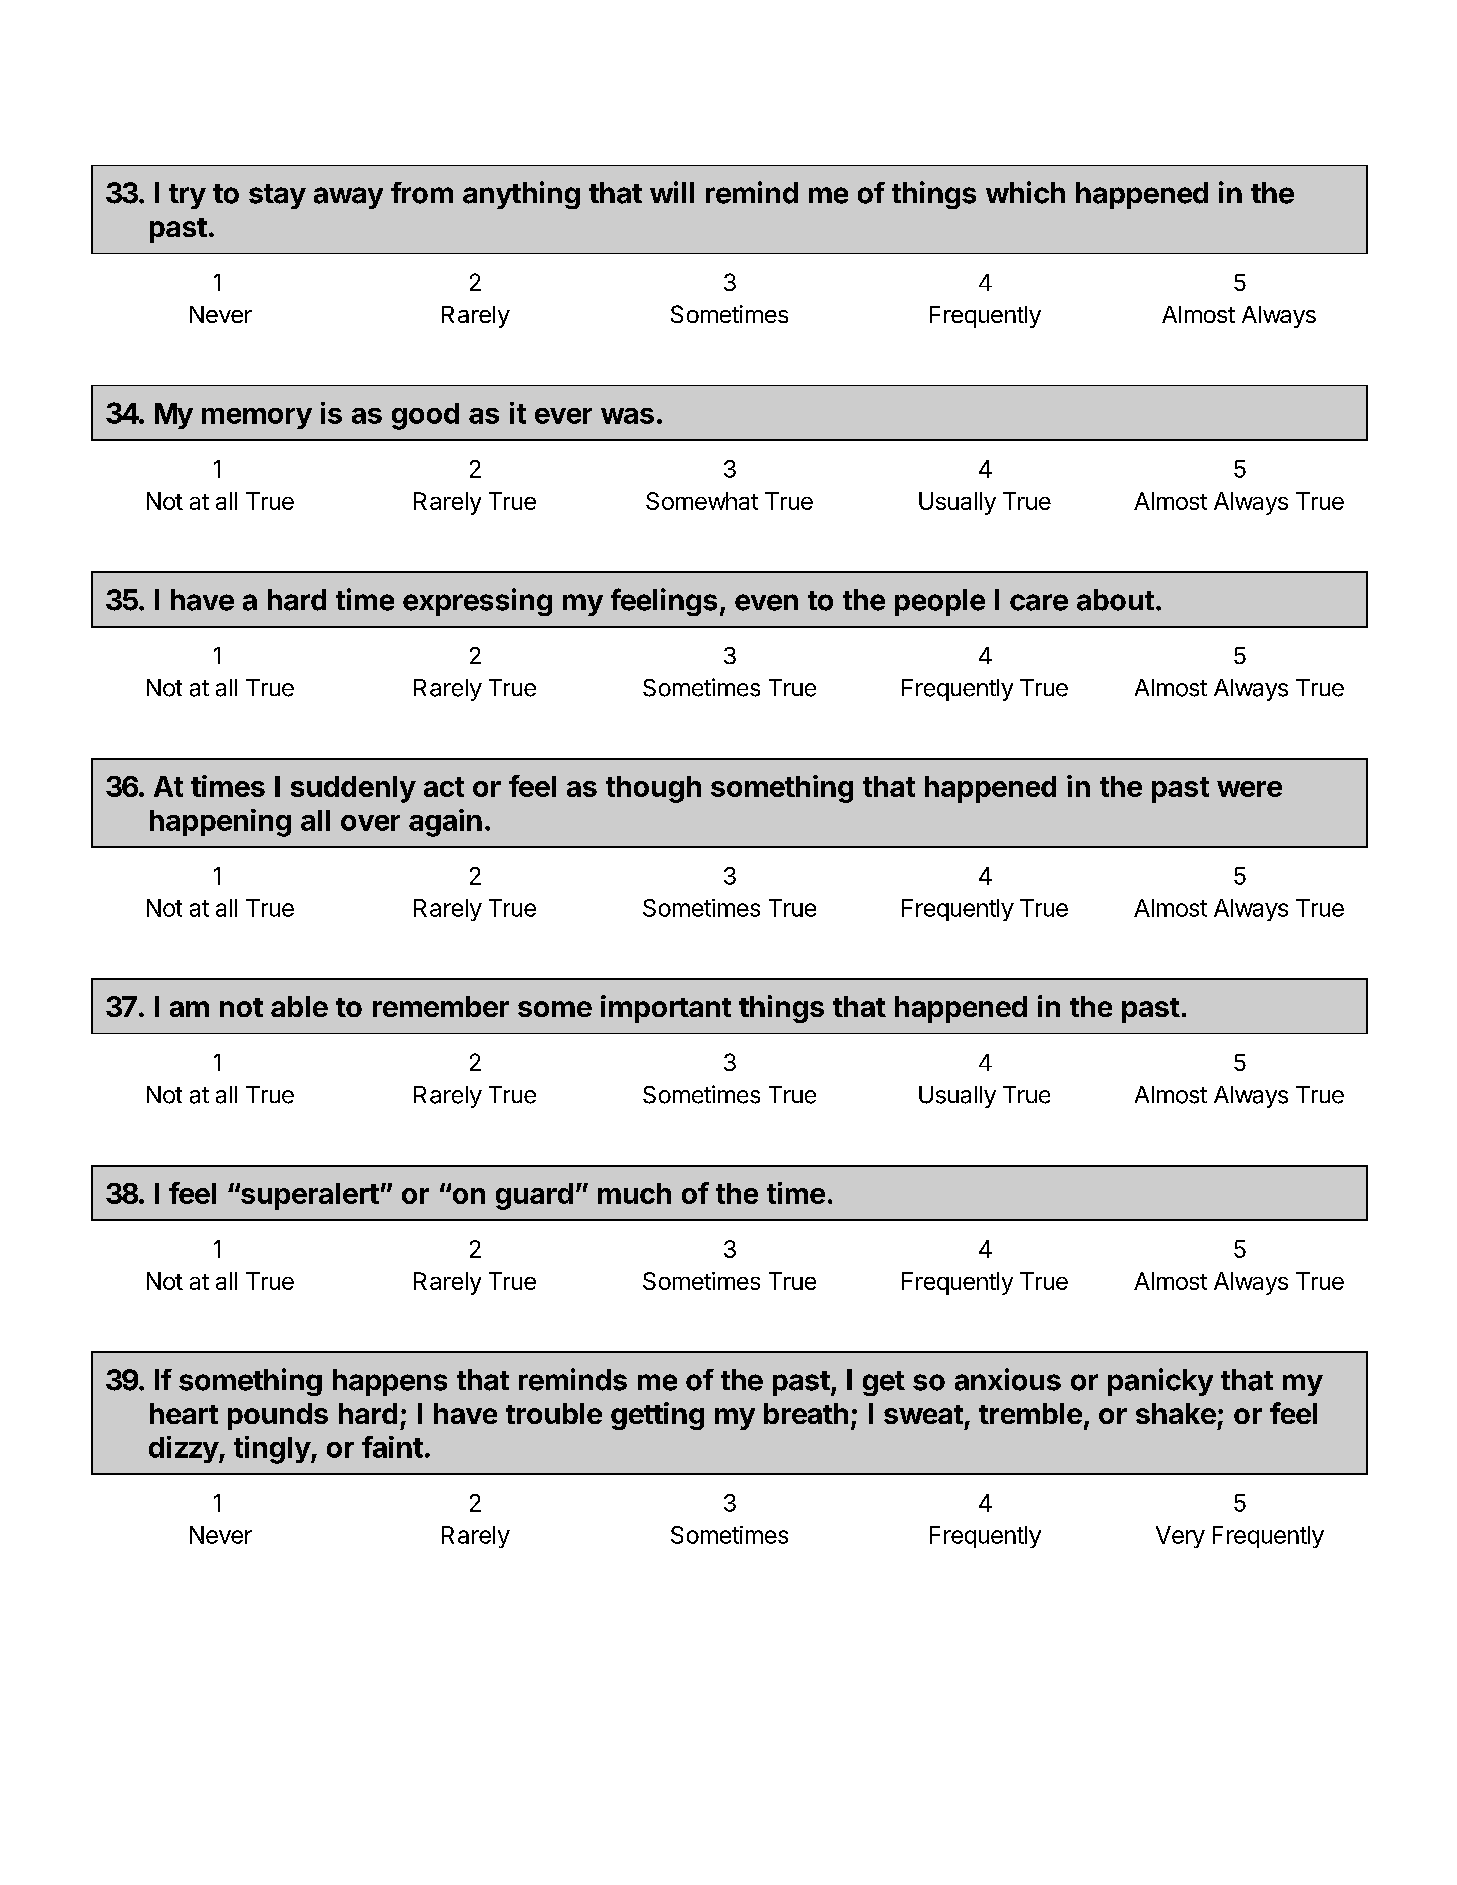 This screenshot has height=1885, width=1457. Describe the element at coordinates (672, 192) in the screenshot. I see `will` at that location.
